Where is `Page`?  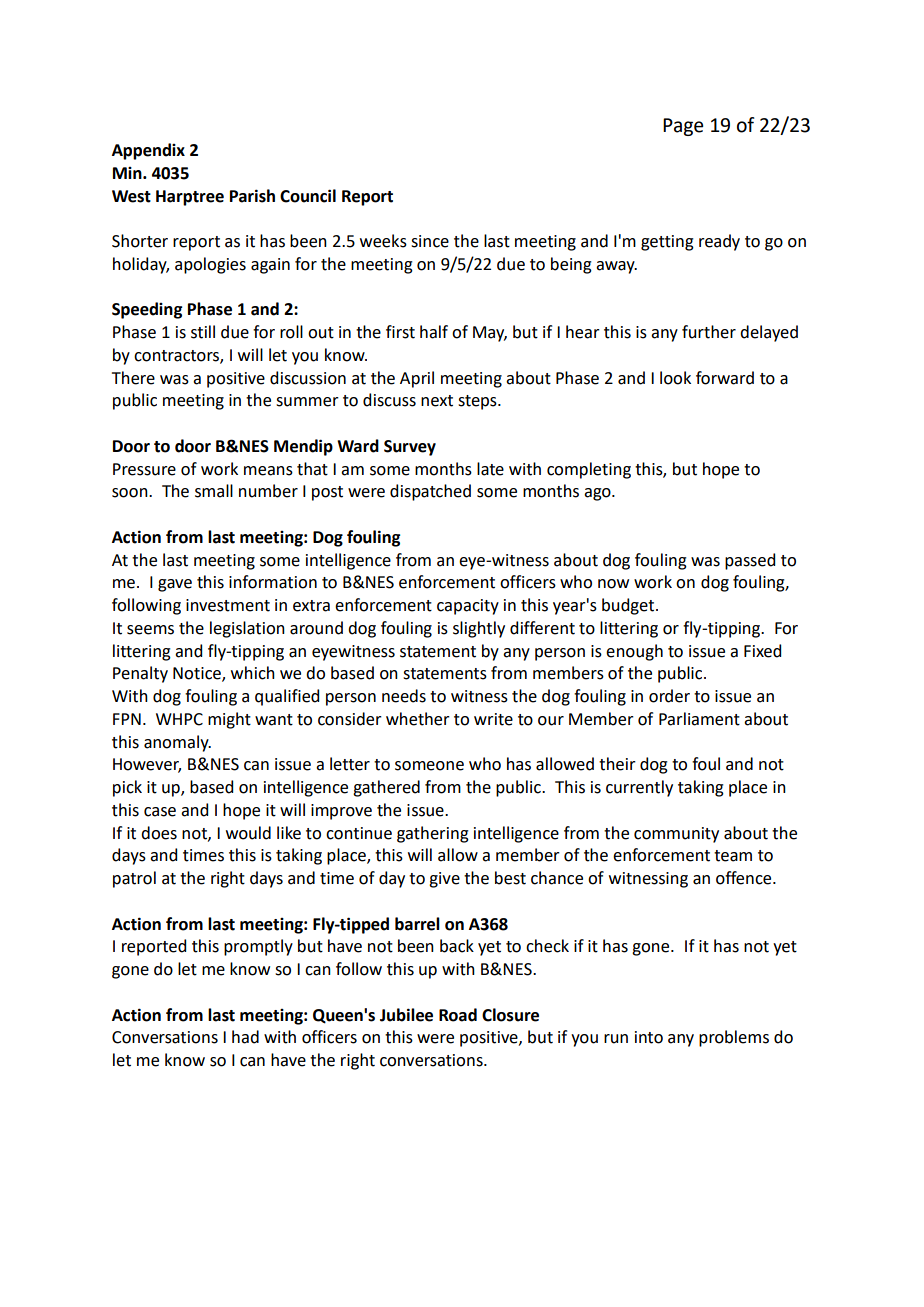 Page is located at coordinates (683, 127).
